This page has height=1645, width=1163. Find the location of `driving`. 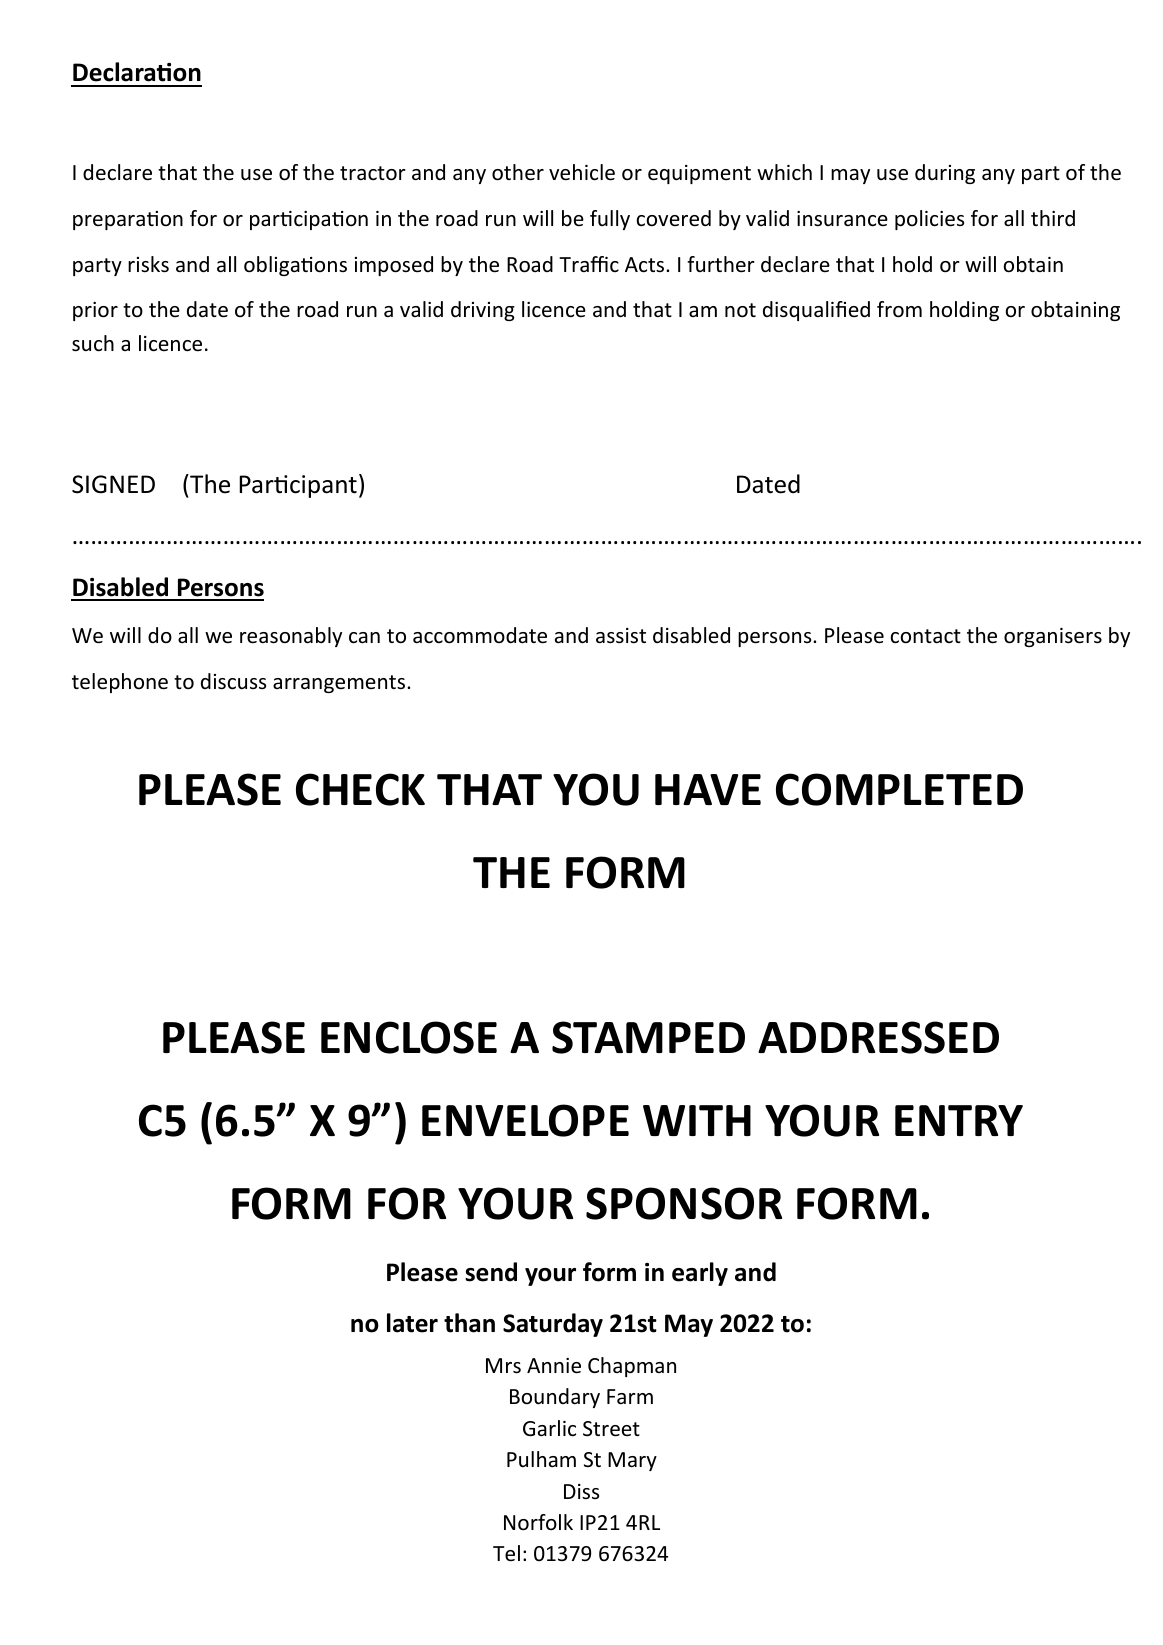

driving is located at coordinates (483, 311).
